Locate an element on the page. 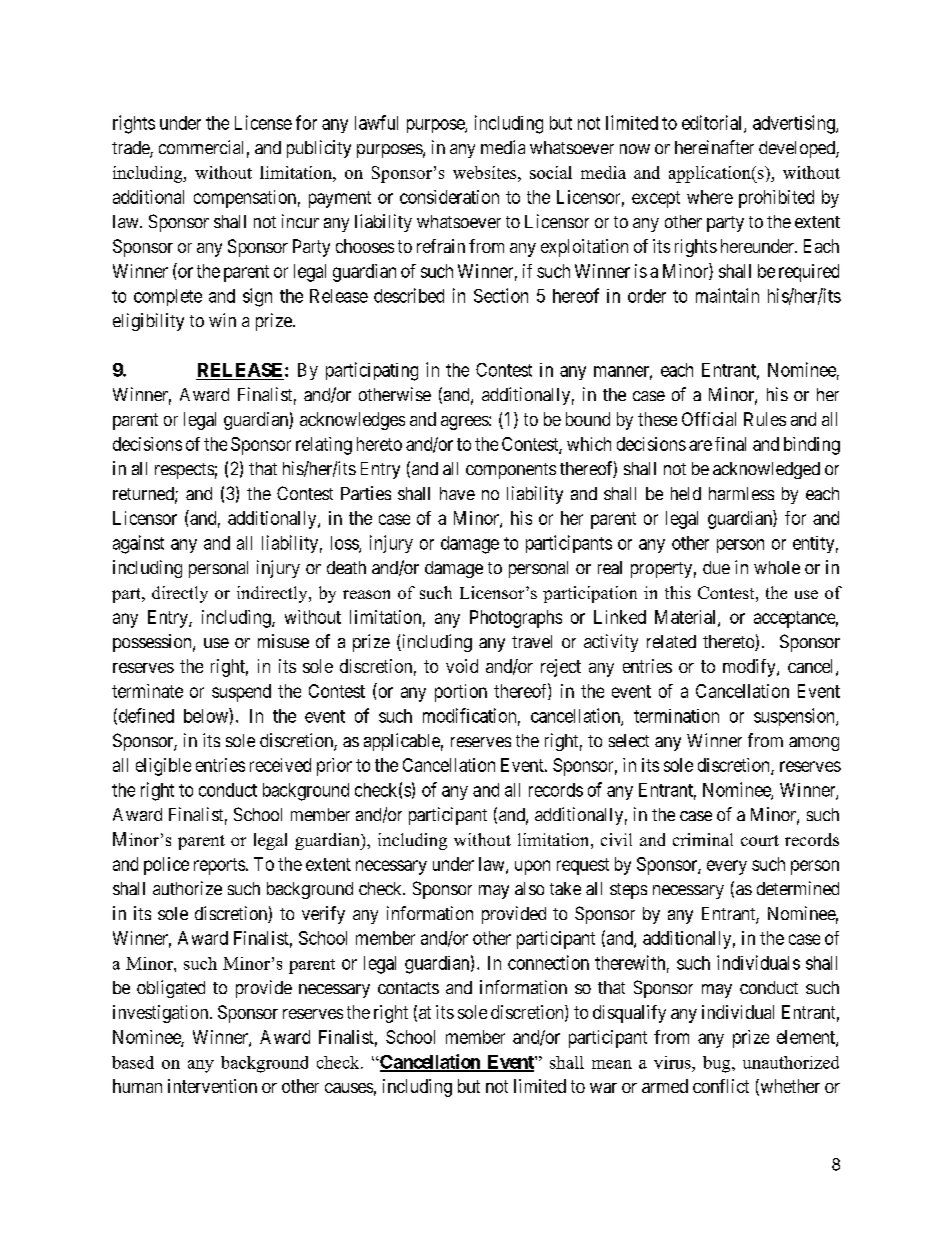  Photographs is located at coordinates (516, 619).
